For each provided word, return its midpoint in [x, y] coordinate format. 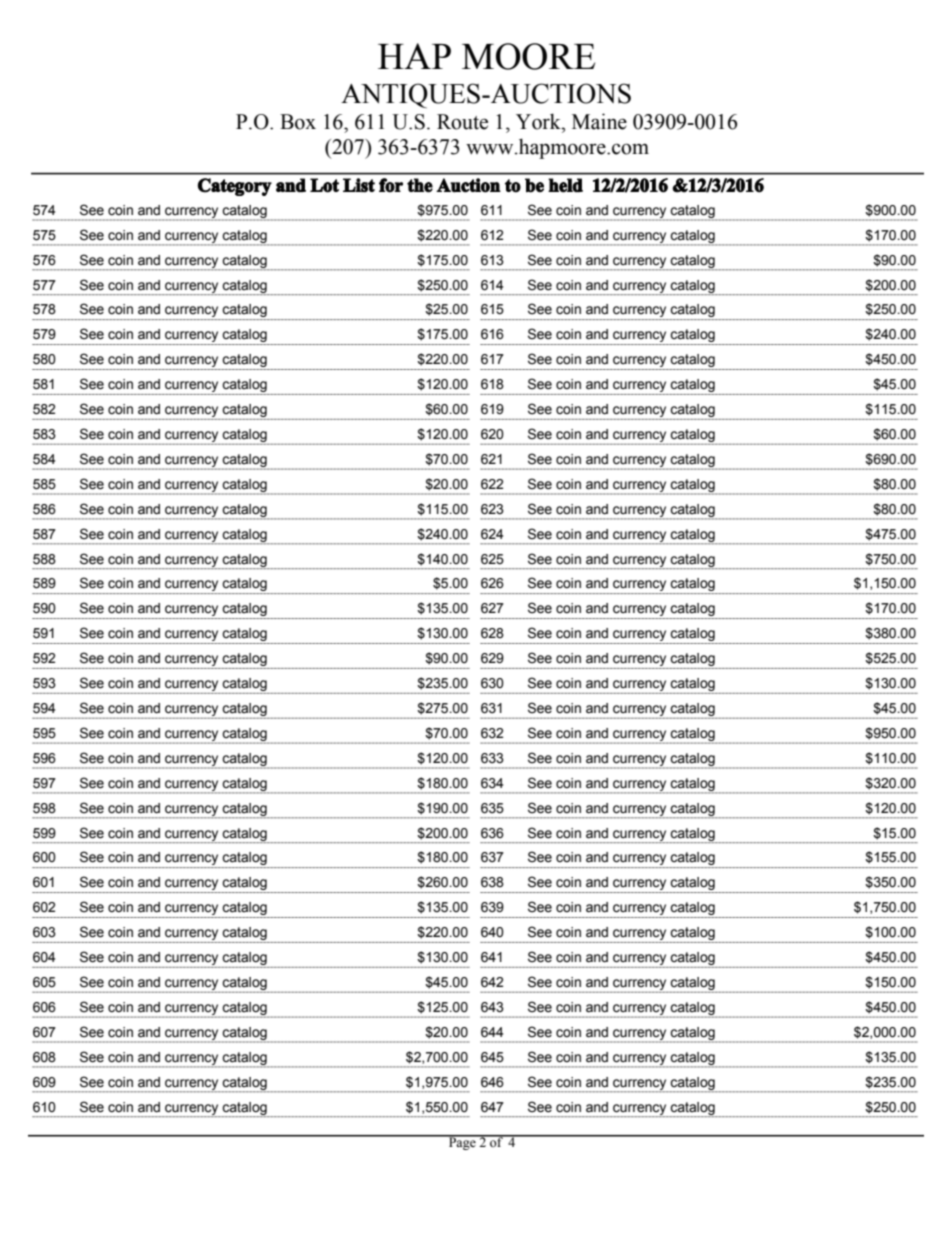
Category [235, 187]
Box [298, 122]
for [391, 185]
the [420, 185]
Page [462, 1143]
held [565, 185]
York [539, 121]
